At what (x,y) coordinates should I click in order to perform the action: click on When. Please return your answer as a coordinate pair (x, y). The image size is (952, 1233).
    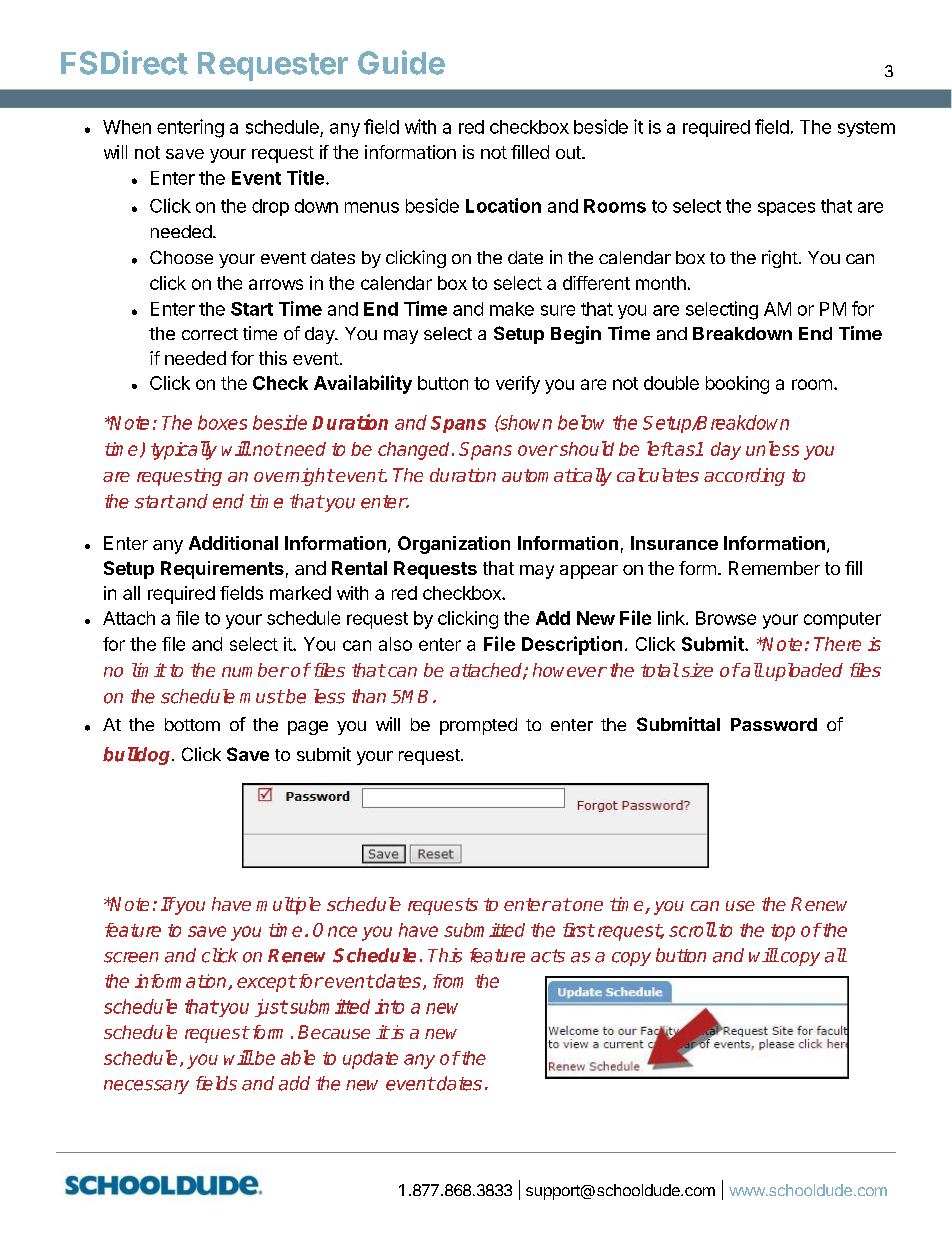
    Looking at the image, I should click on (127, 127).
